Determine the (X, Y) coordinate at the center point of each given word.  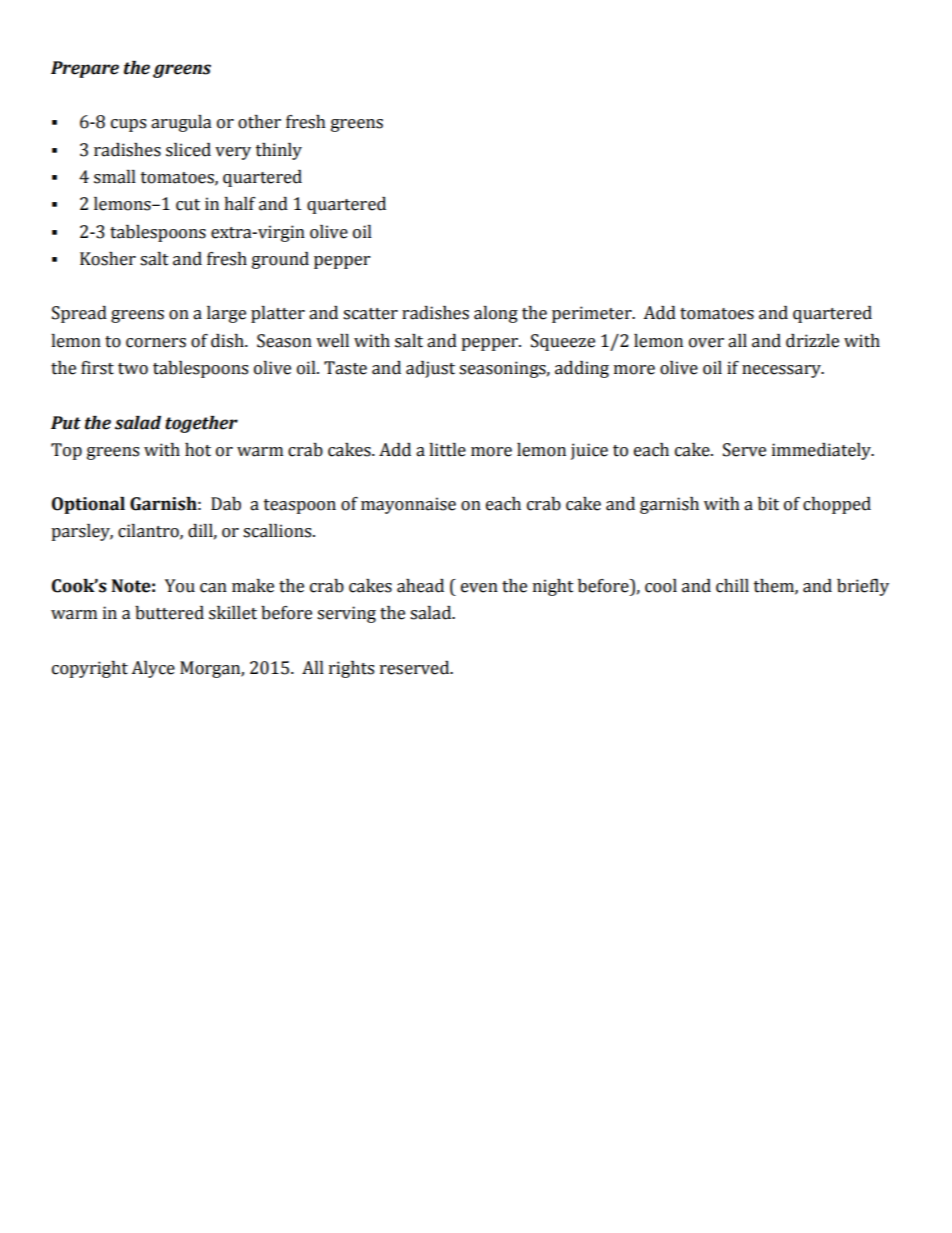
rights (351, 669)
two (133, 369)
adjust (430, 369)
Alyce (153, 669)
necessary (782, 371)
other (259, 122)
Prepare (85, 69)
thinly (279, 151)
